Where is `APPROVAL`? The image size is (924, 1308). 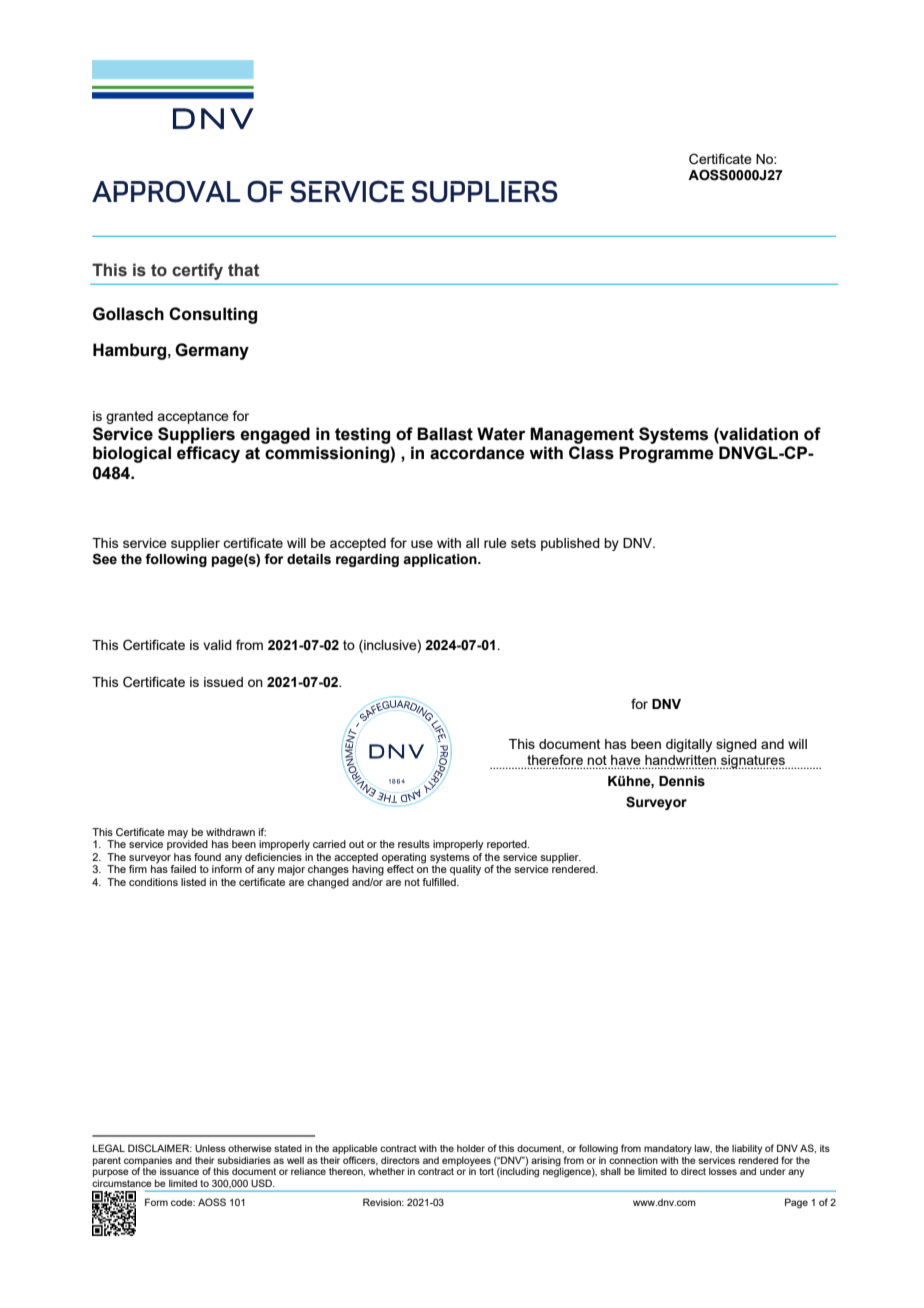
APPROVAL is located at coordinates (166, 191).
